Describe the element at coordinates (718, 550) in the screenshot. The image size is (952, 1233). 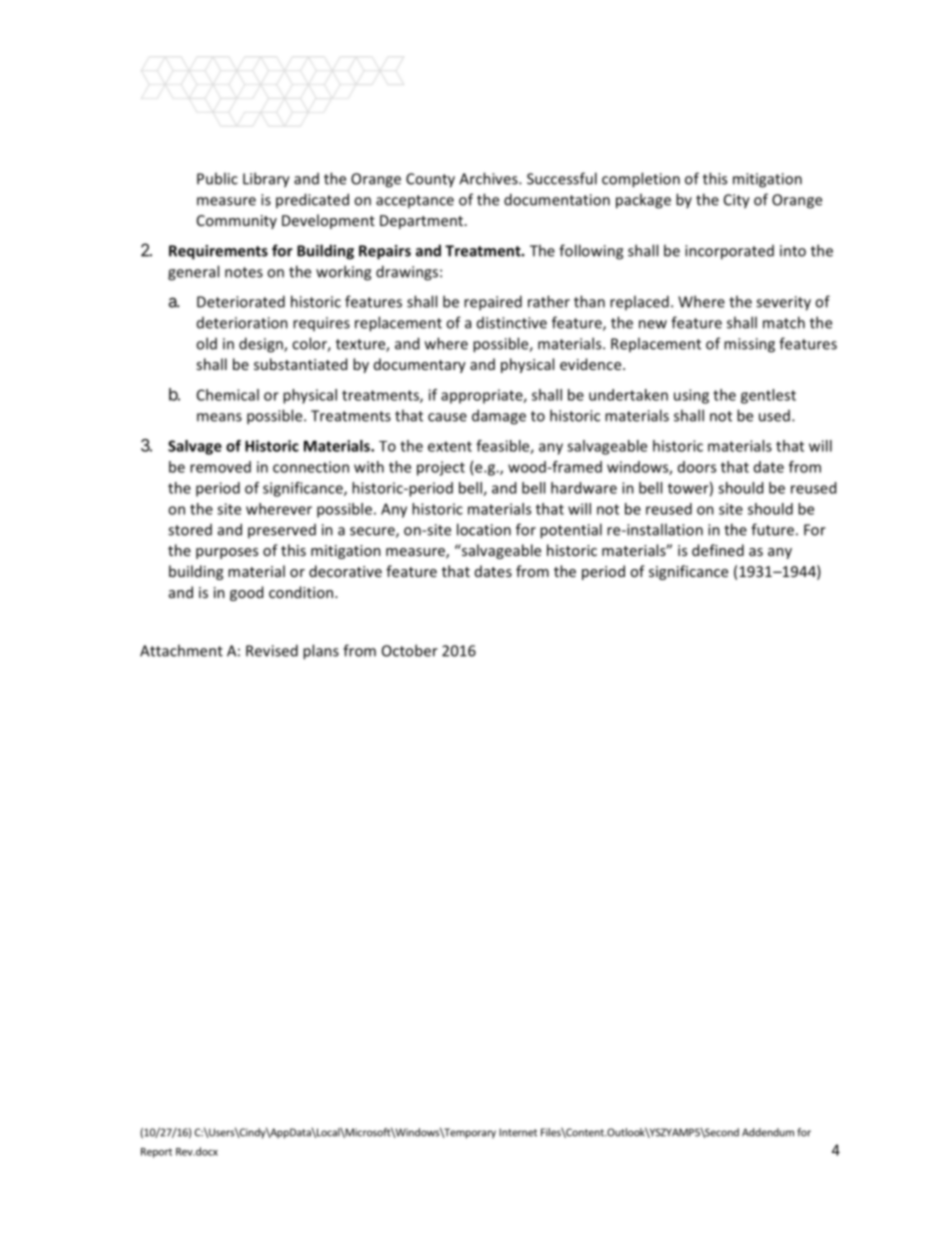
I see `defined` at that location.
